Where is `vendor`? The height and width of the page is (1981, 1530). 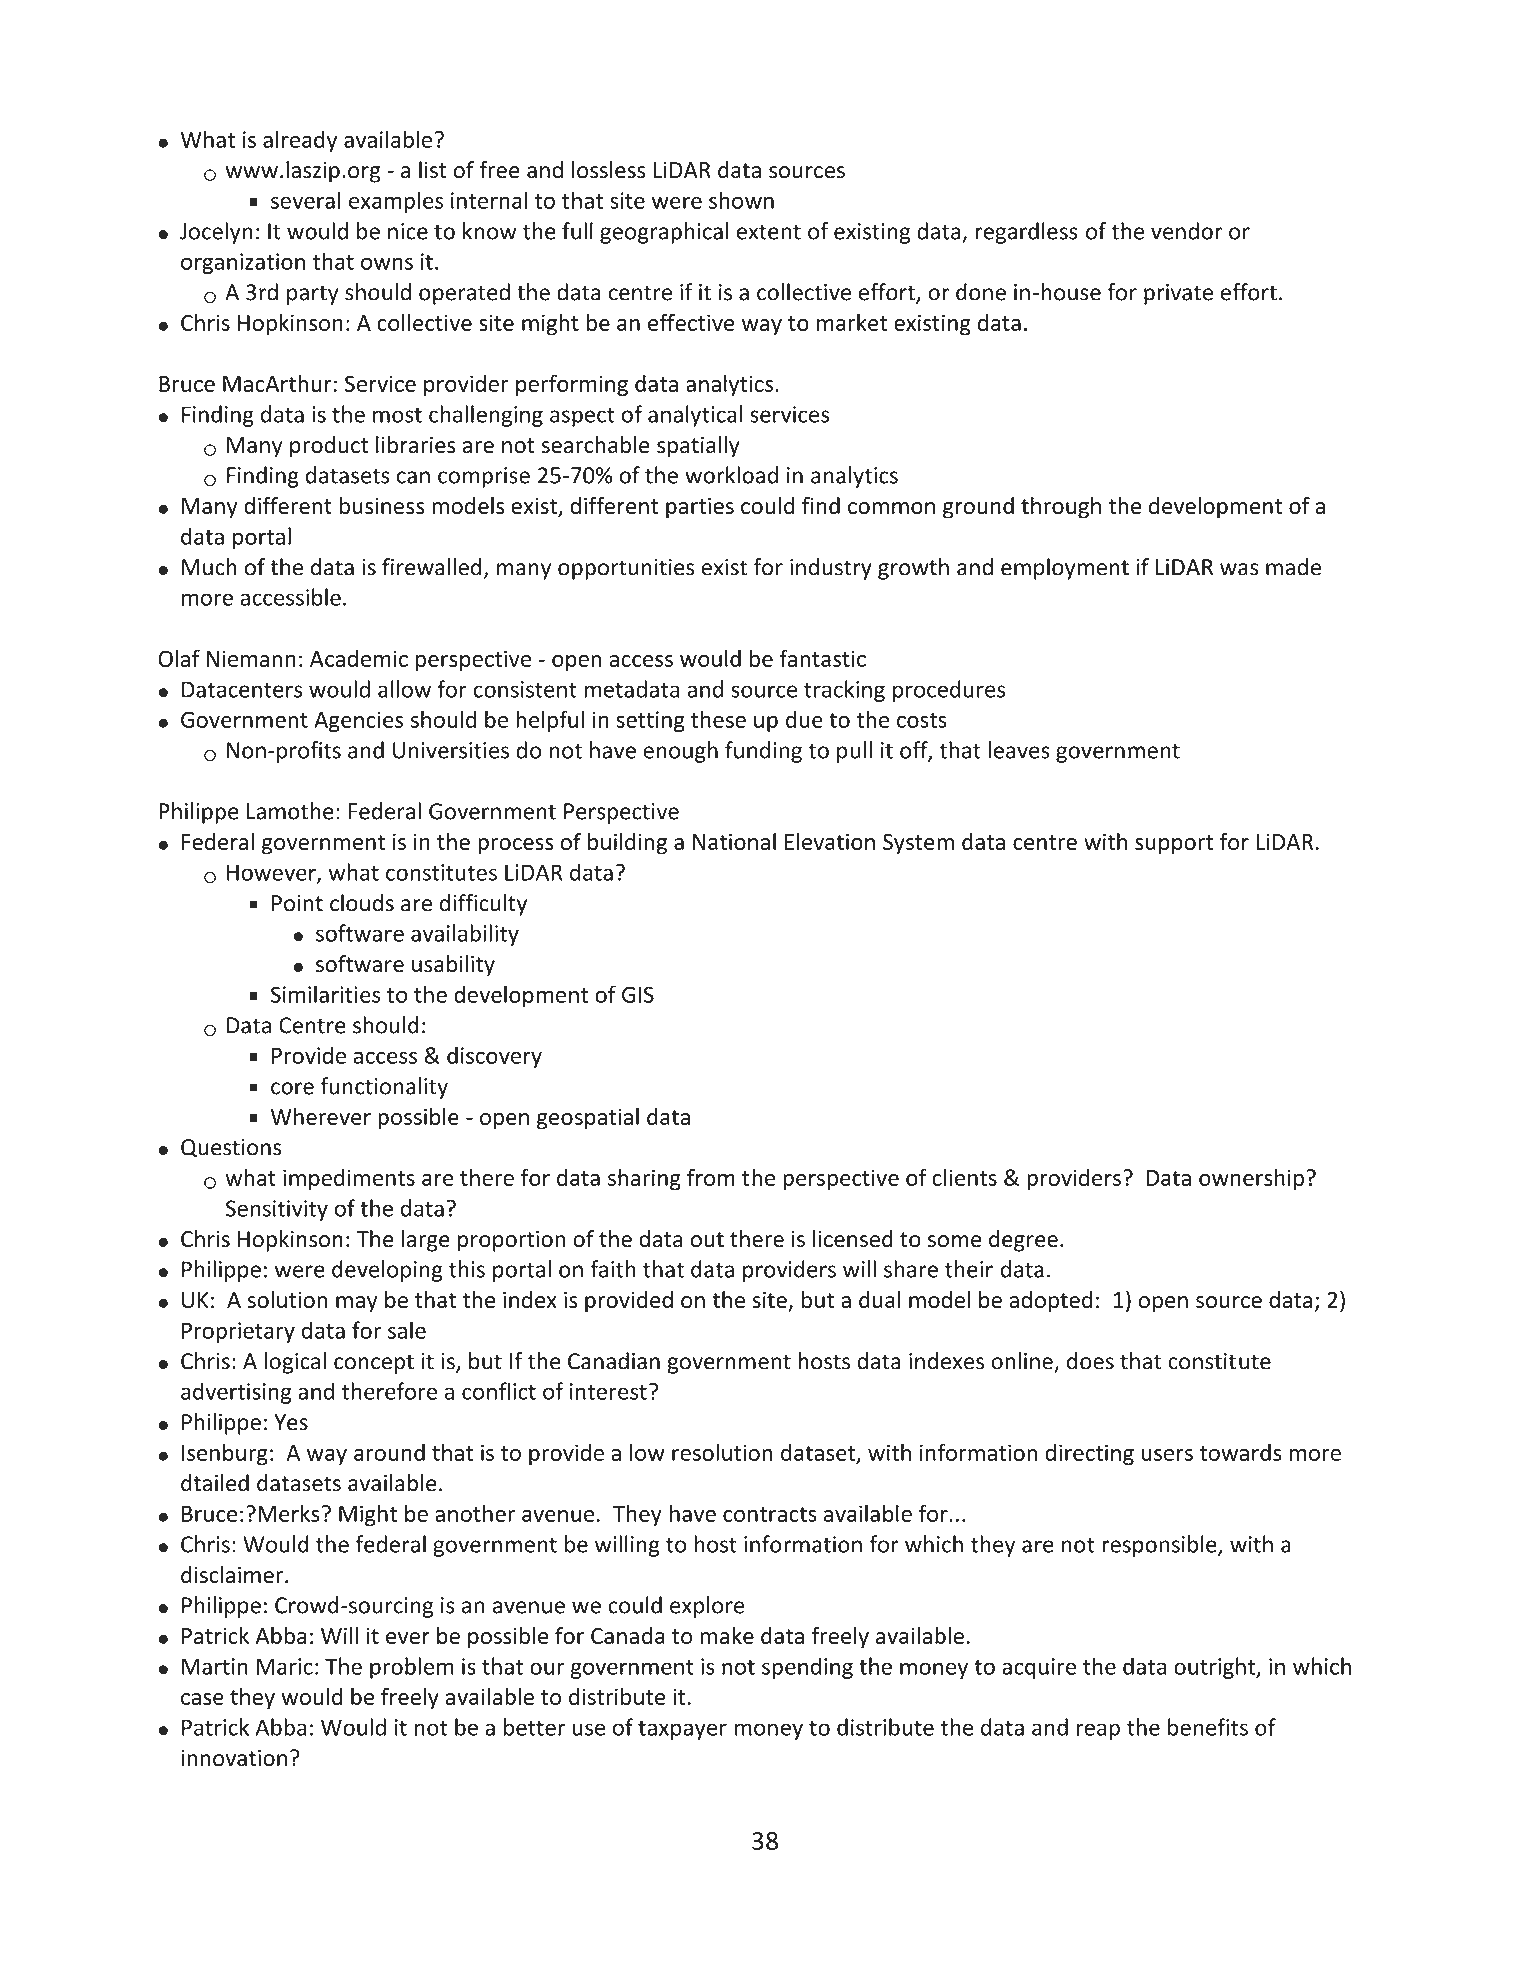 vendor is located at coordinates (1186, 231).
